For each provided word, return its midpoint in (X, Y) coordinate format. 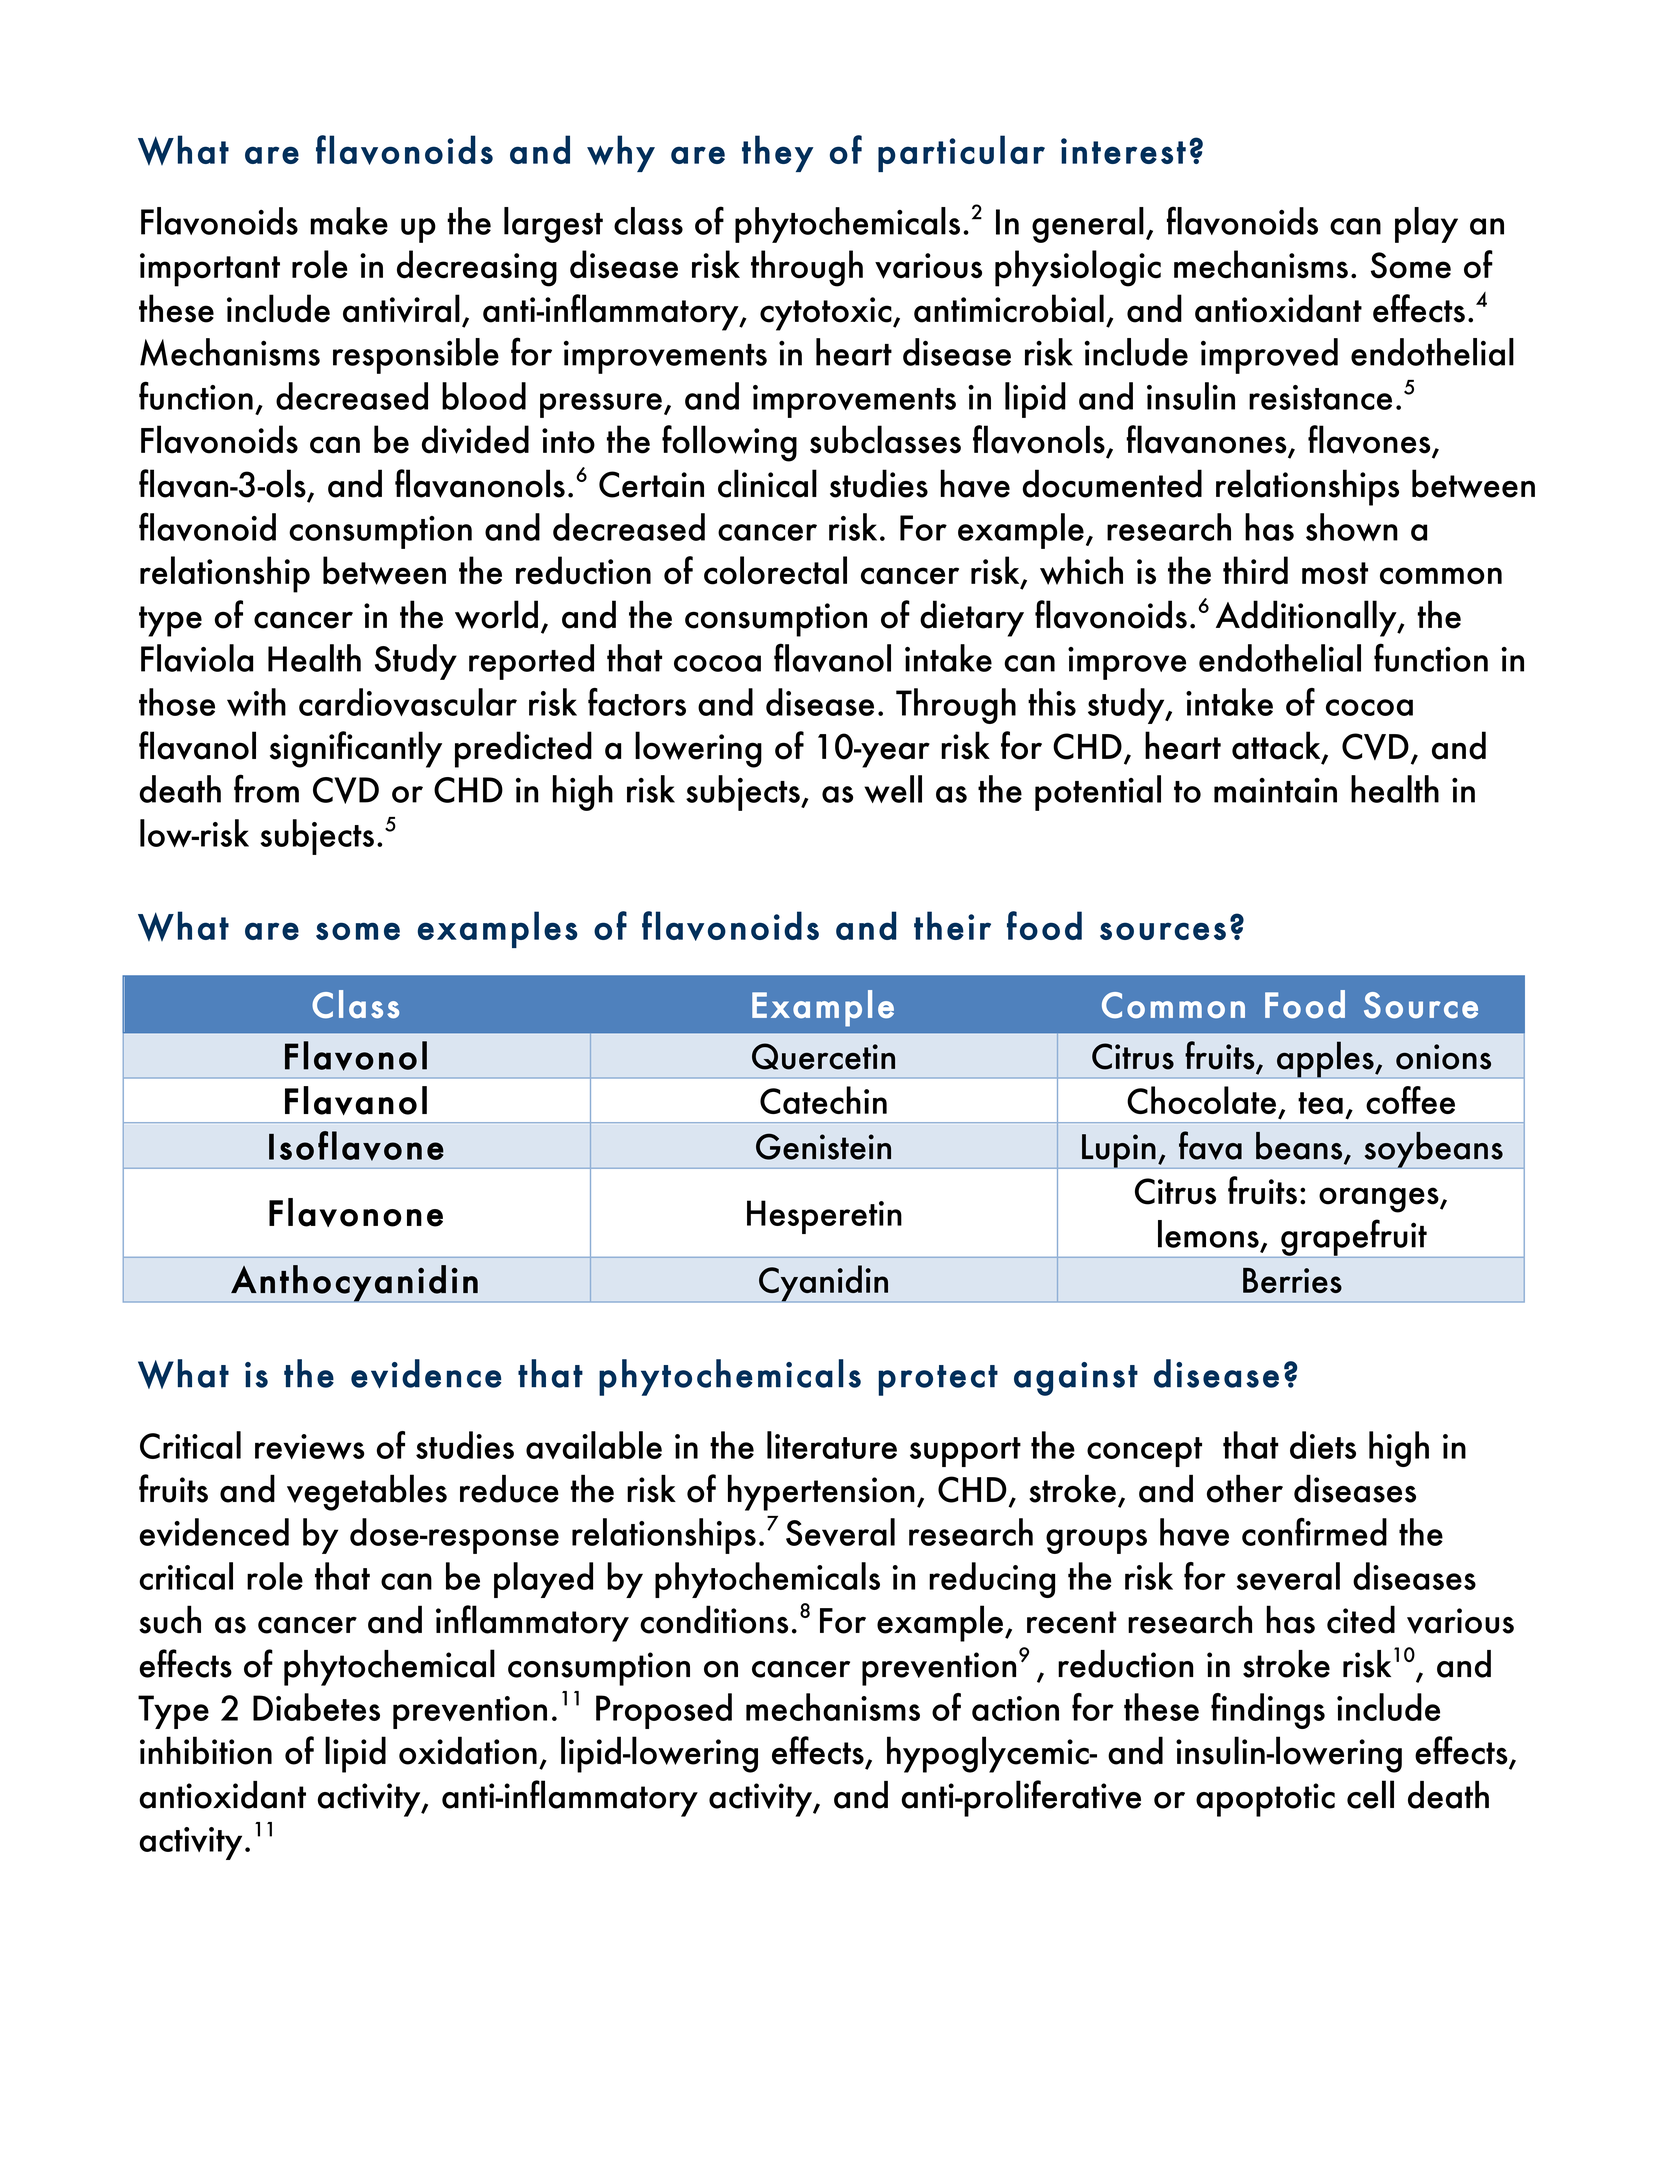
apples (1325, 1059)
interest (1123, 151)
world (496, 614)
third (1255, 570)
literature (832, 1445)
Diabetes (316, 1707)
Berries (1292, 1280)
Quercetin (823, 1056)
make (349, 221)
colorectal (775, 570)
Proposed (664, 1711)
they (777, 153)
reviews (310, 1447)
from (266, 788)
